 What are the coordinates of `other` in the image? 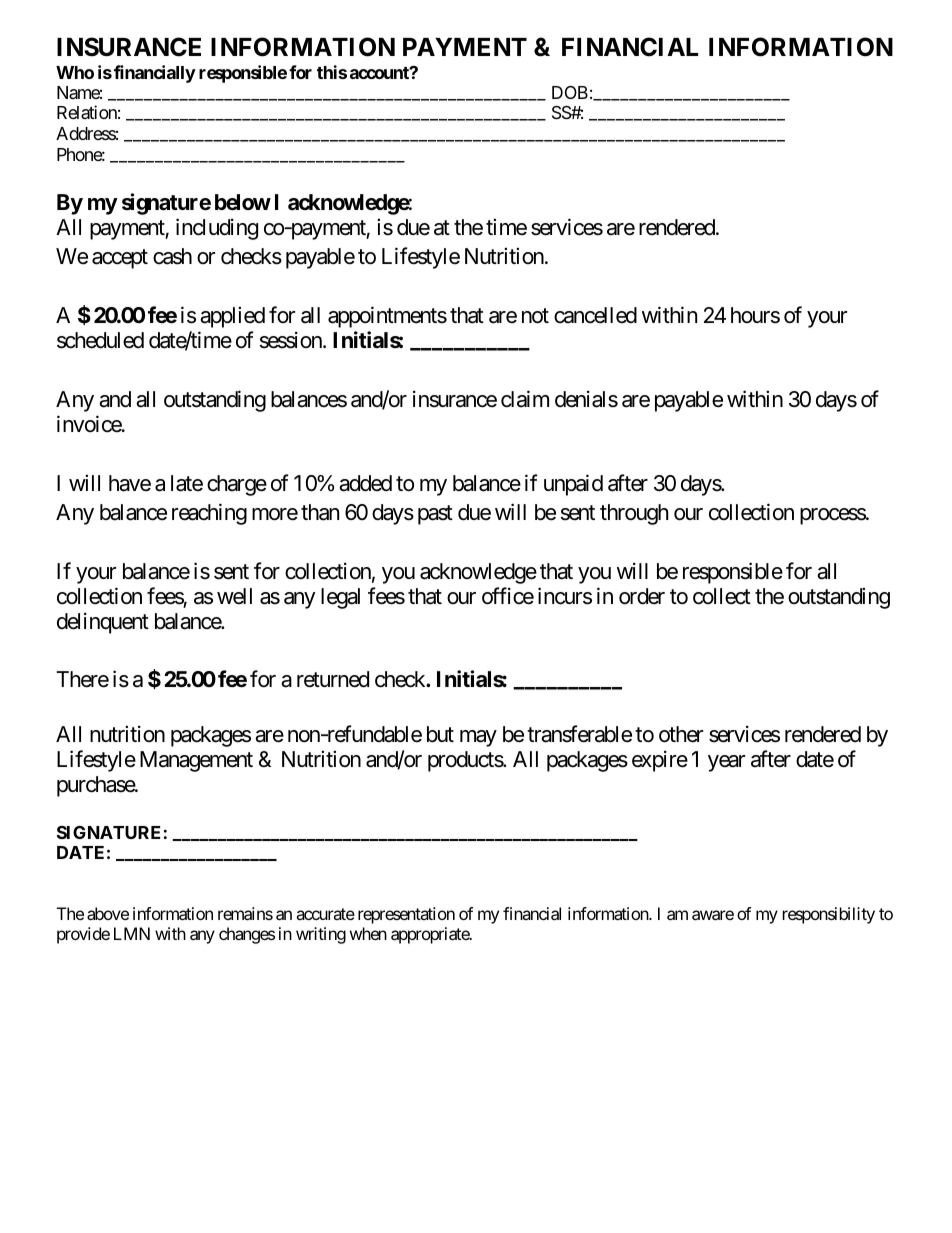 It's located at (681, 734).
